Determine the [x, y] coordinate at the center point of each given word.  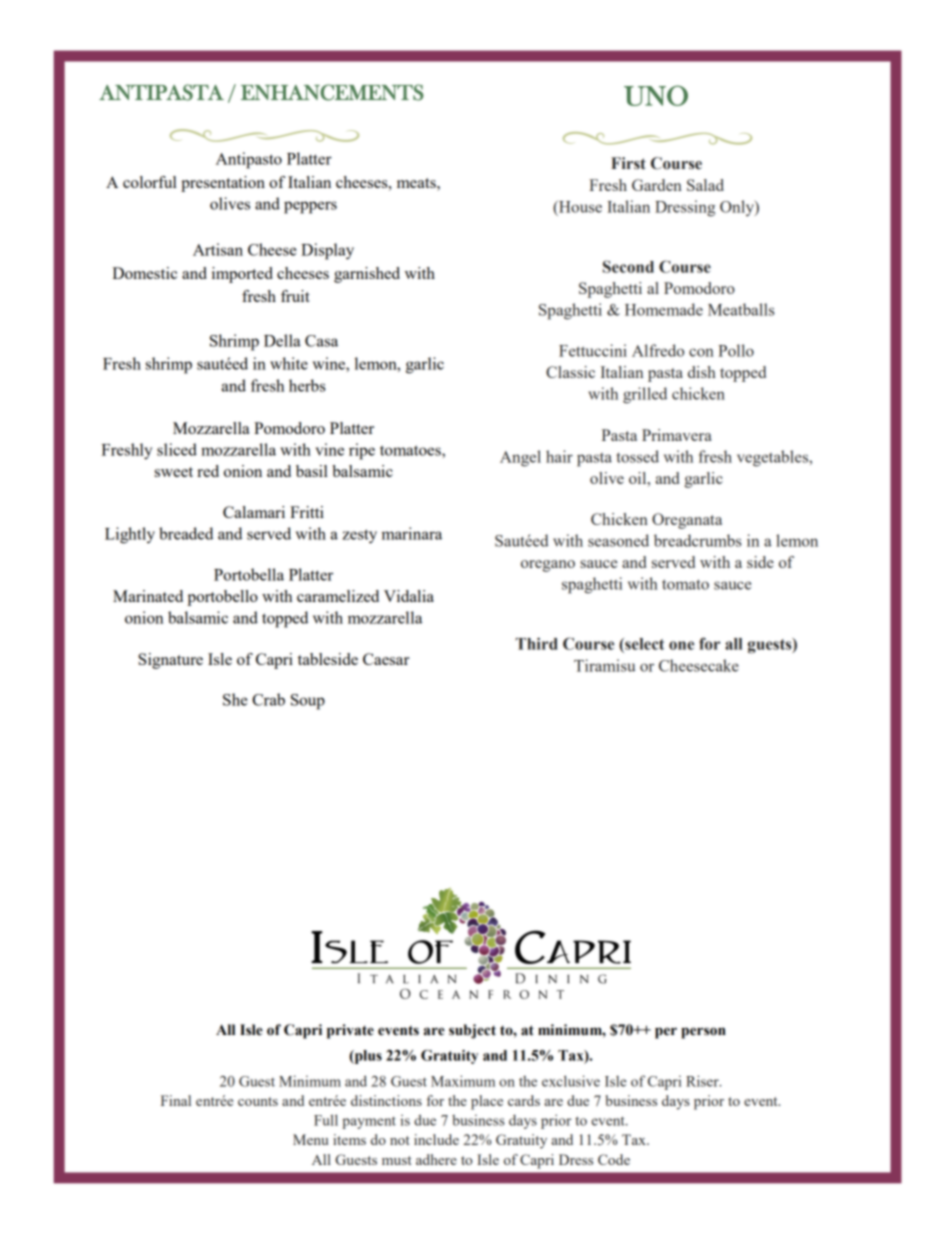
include [436, 1139]
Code [614, 1159]
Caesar [386, 659]
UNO [656, 95]
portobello [222, 598]
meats [417, 183]
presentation [223, 184]
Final [176, 1100]
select [643, 644]
